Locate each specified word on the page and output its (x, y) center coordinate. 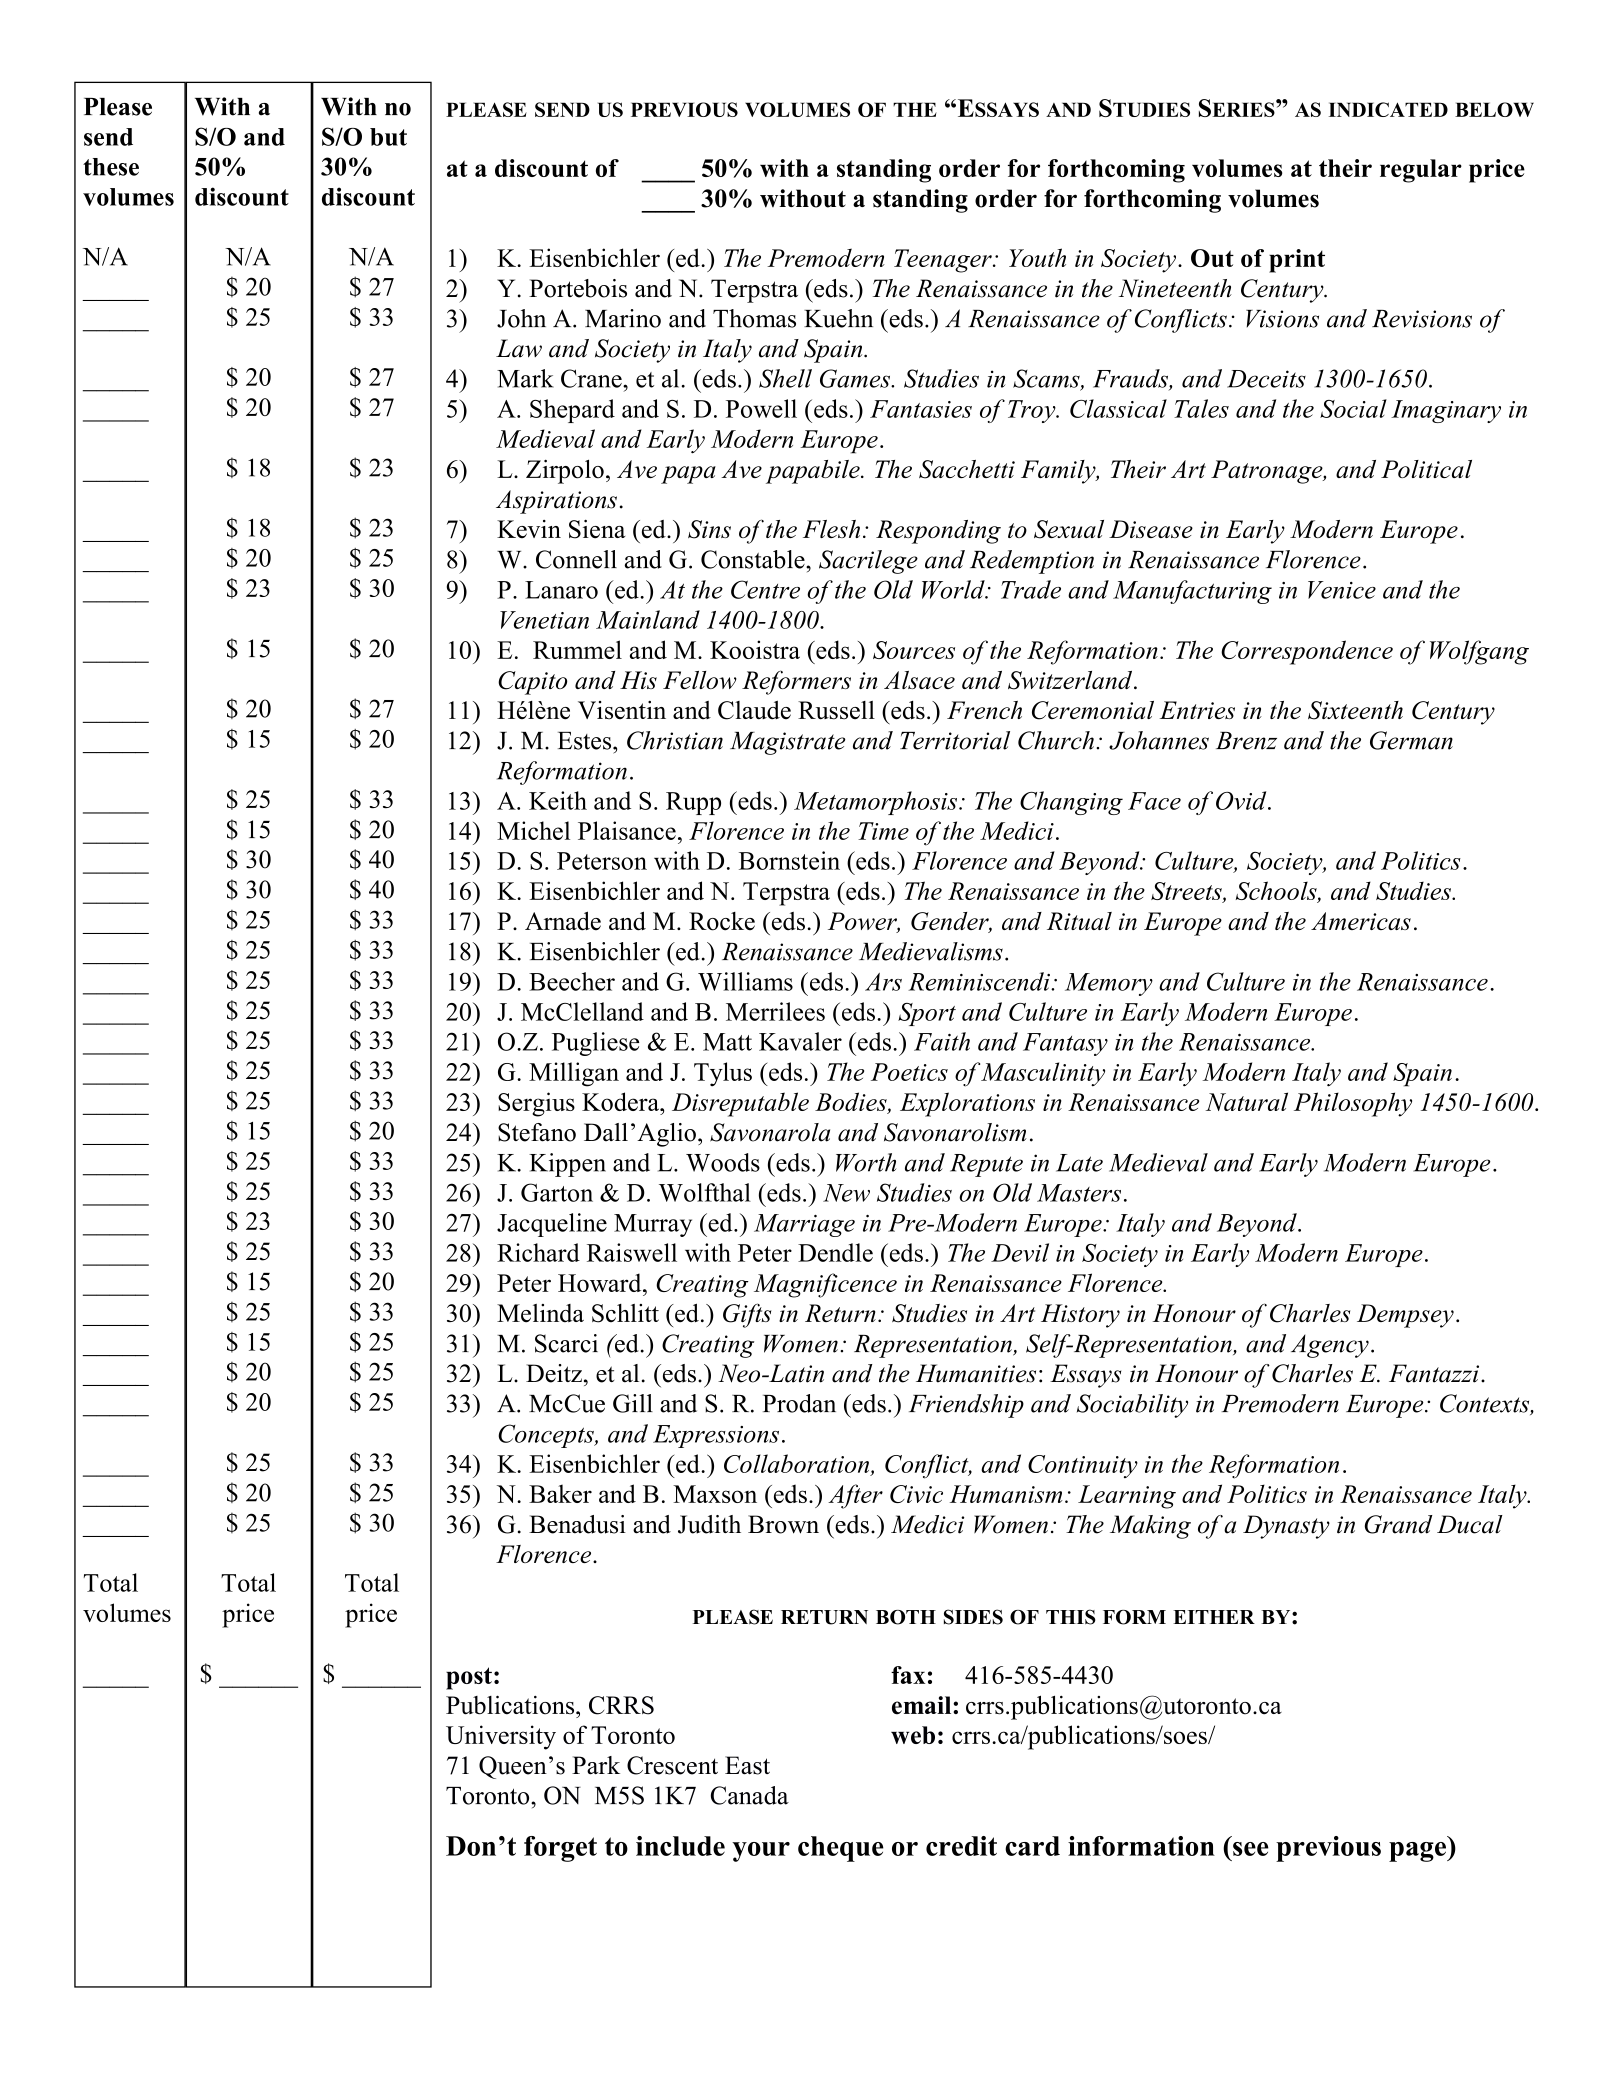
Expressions (716, 1436)
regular (1421, 171)
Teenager (944, 261)
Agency (1330, 1346)
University (501, 1737)
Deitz (554, 1373)
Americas (1361, 921)
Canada (750, 1795)
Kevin (529, 529)
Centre (765, 589)
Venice (1342, 590)
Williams (745, 981)
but (388, 137)
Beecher (572, 981)
